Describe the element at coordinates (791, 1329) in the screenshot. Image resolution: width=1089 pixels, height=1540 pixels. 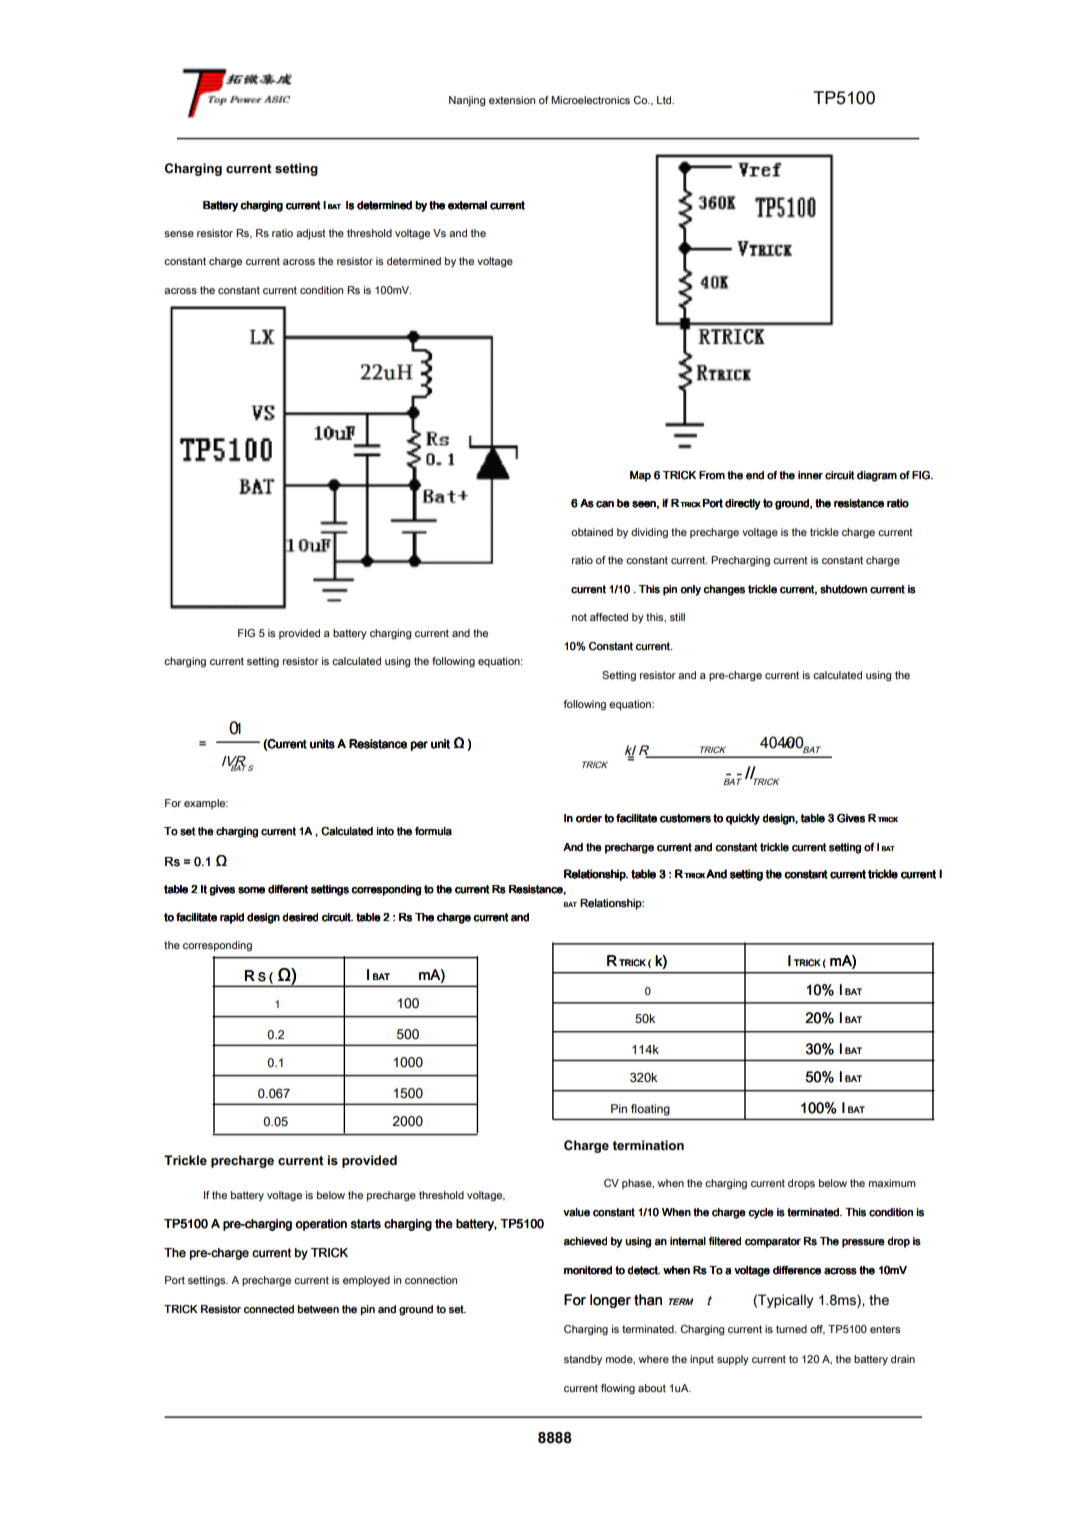
I see `turned` at that location.
